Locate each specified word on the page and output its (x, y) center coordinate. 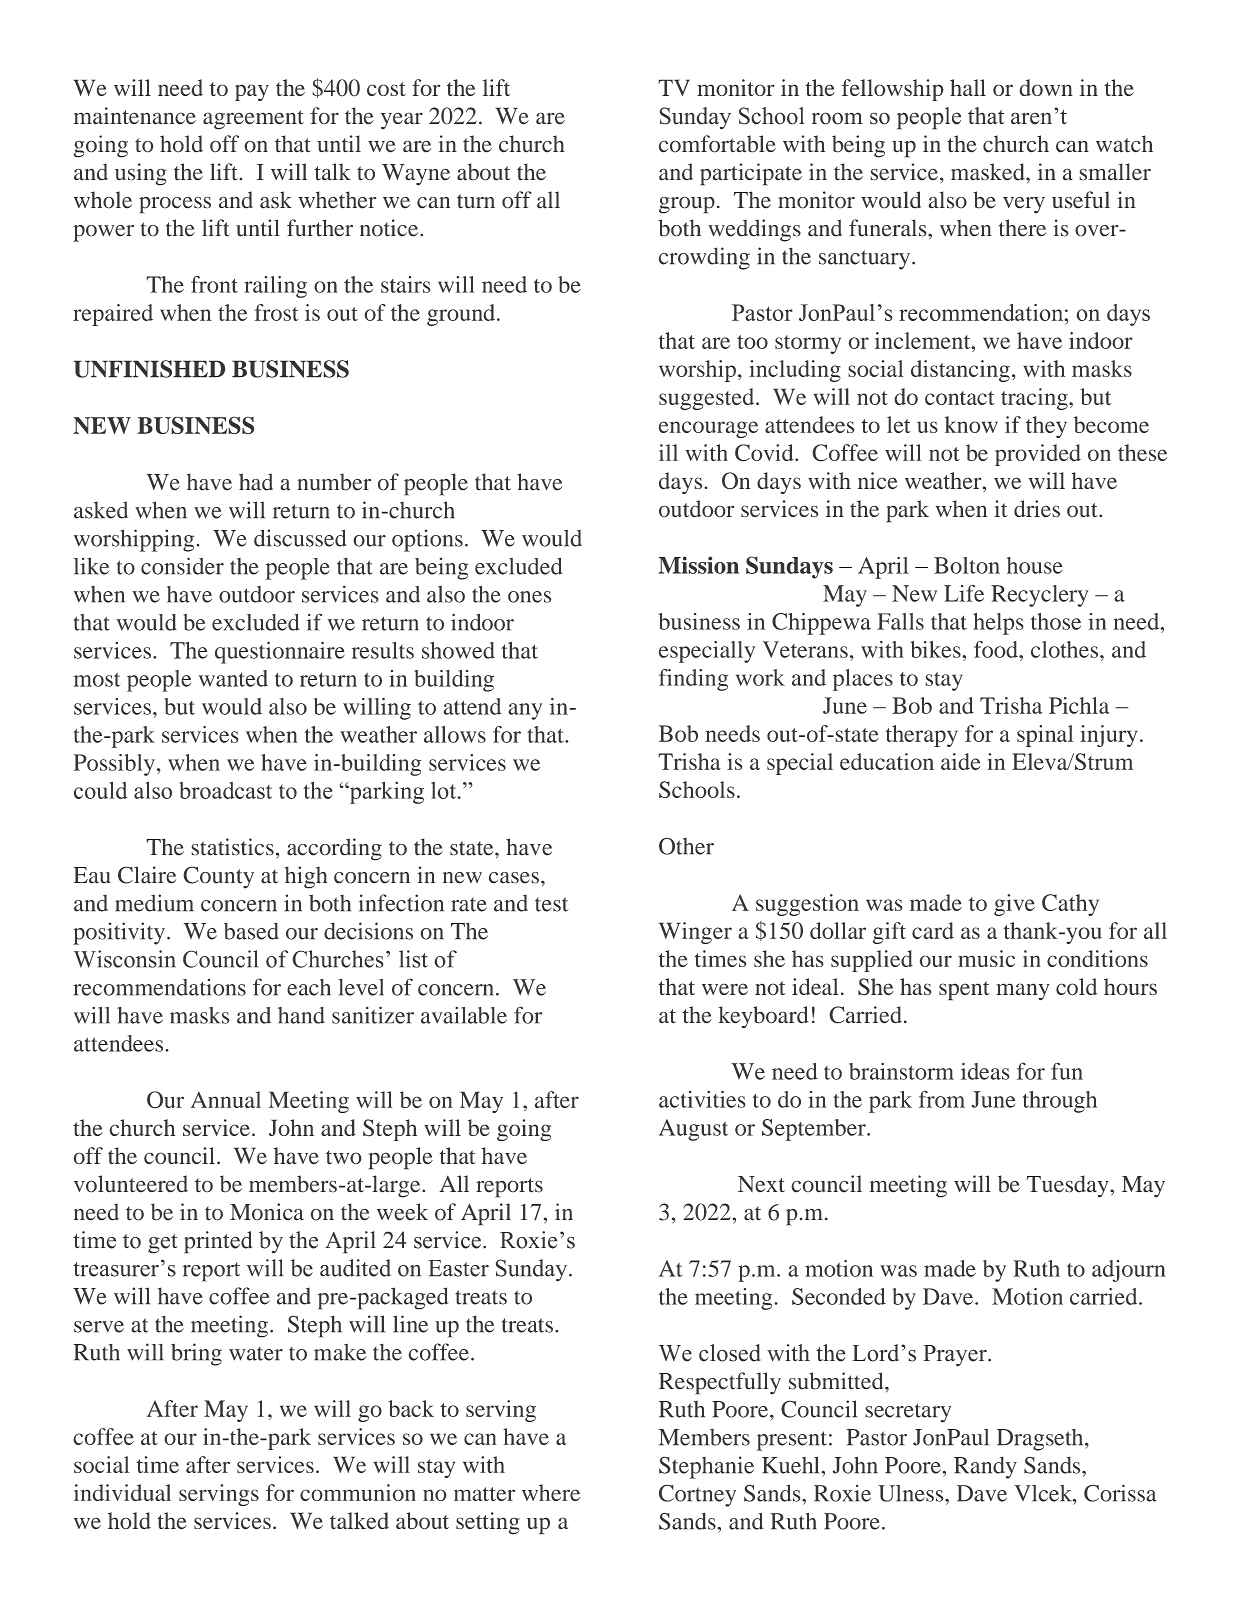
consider (182, 566)
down (1046, 87)
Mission (699, 565)
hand (301, 1015)
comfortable (717, 144)
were (725, 989)
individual (122, 1492)
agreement (253, 120)
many (1022, 992)
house (1035, 565)
